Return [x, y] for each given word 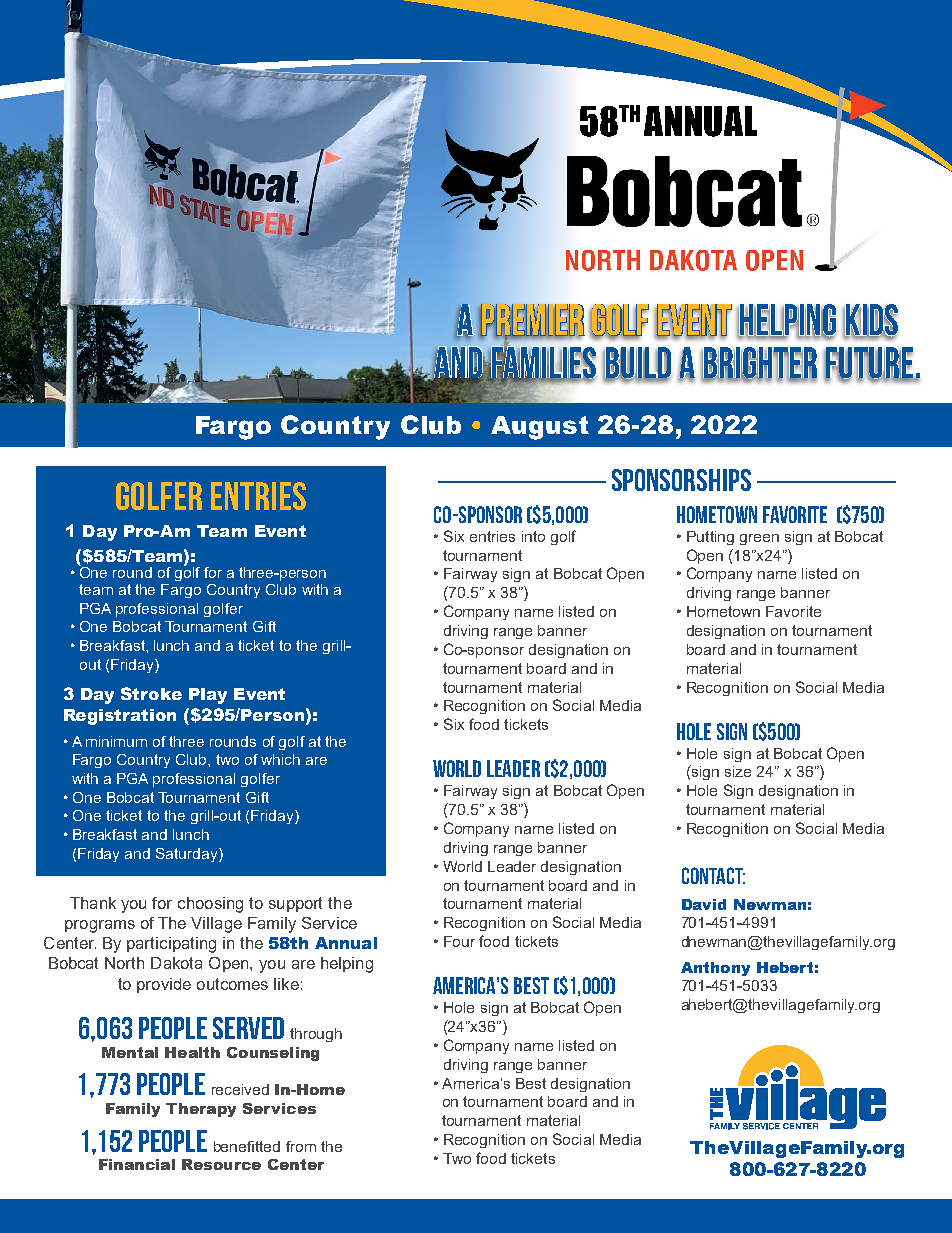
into [533, 536]
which [280, 759]
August [540, 428]
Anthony [715, 969]
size [738, 771]
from [301, 1146]
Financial [137, 1164]
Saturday [188, 855]
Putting [710, 538]
